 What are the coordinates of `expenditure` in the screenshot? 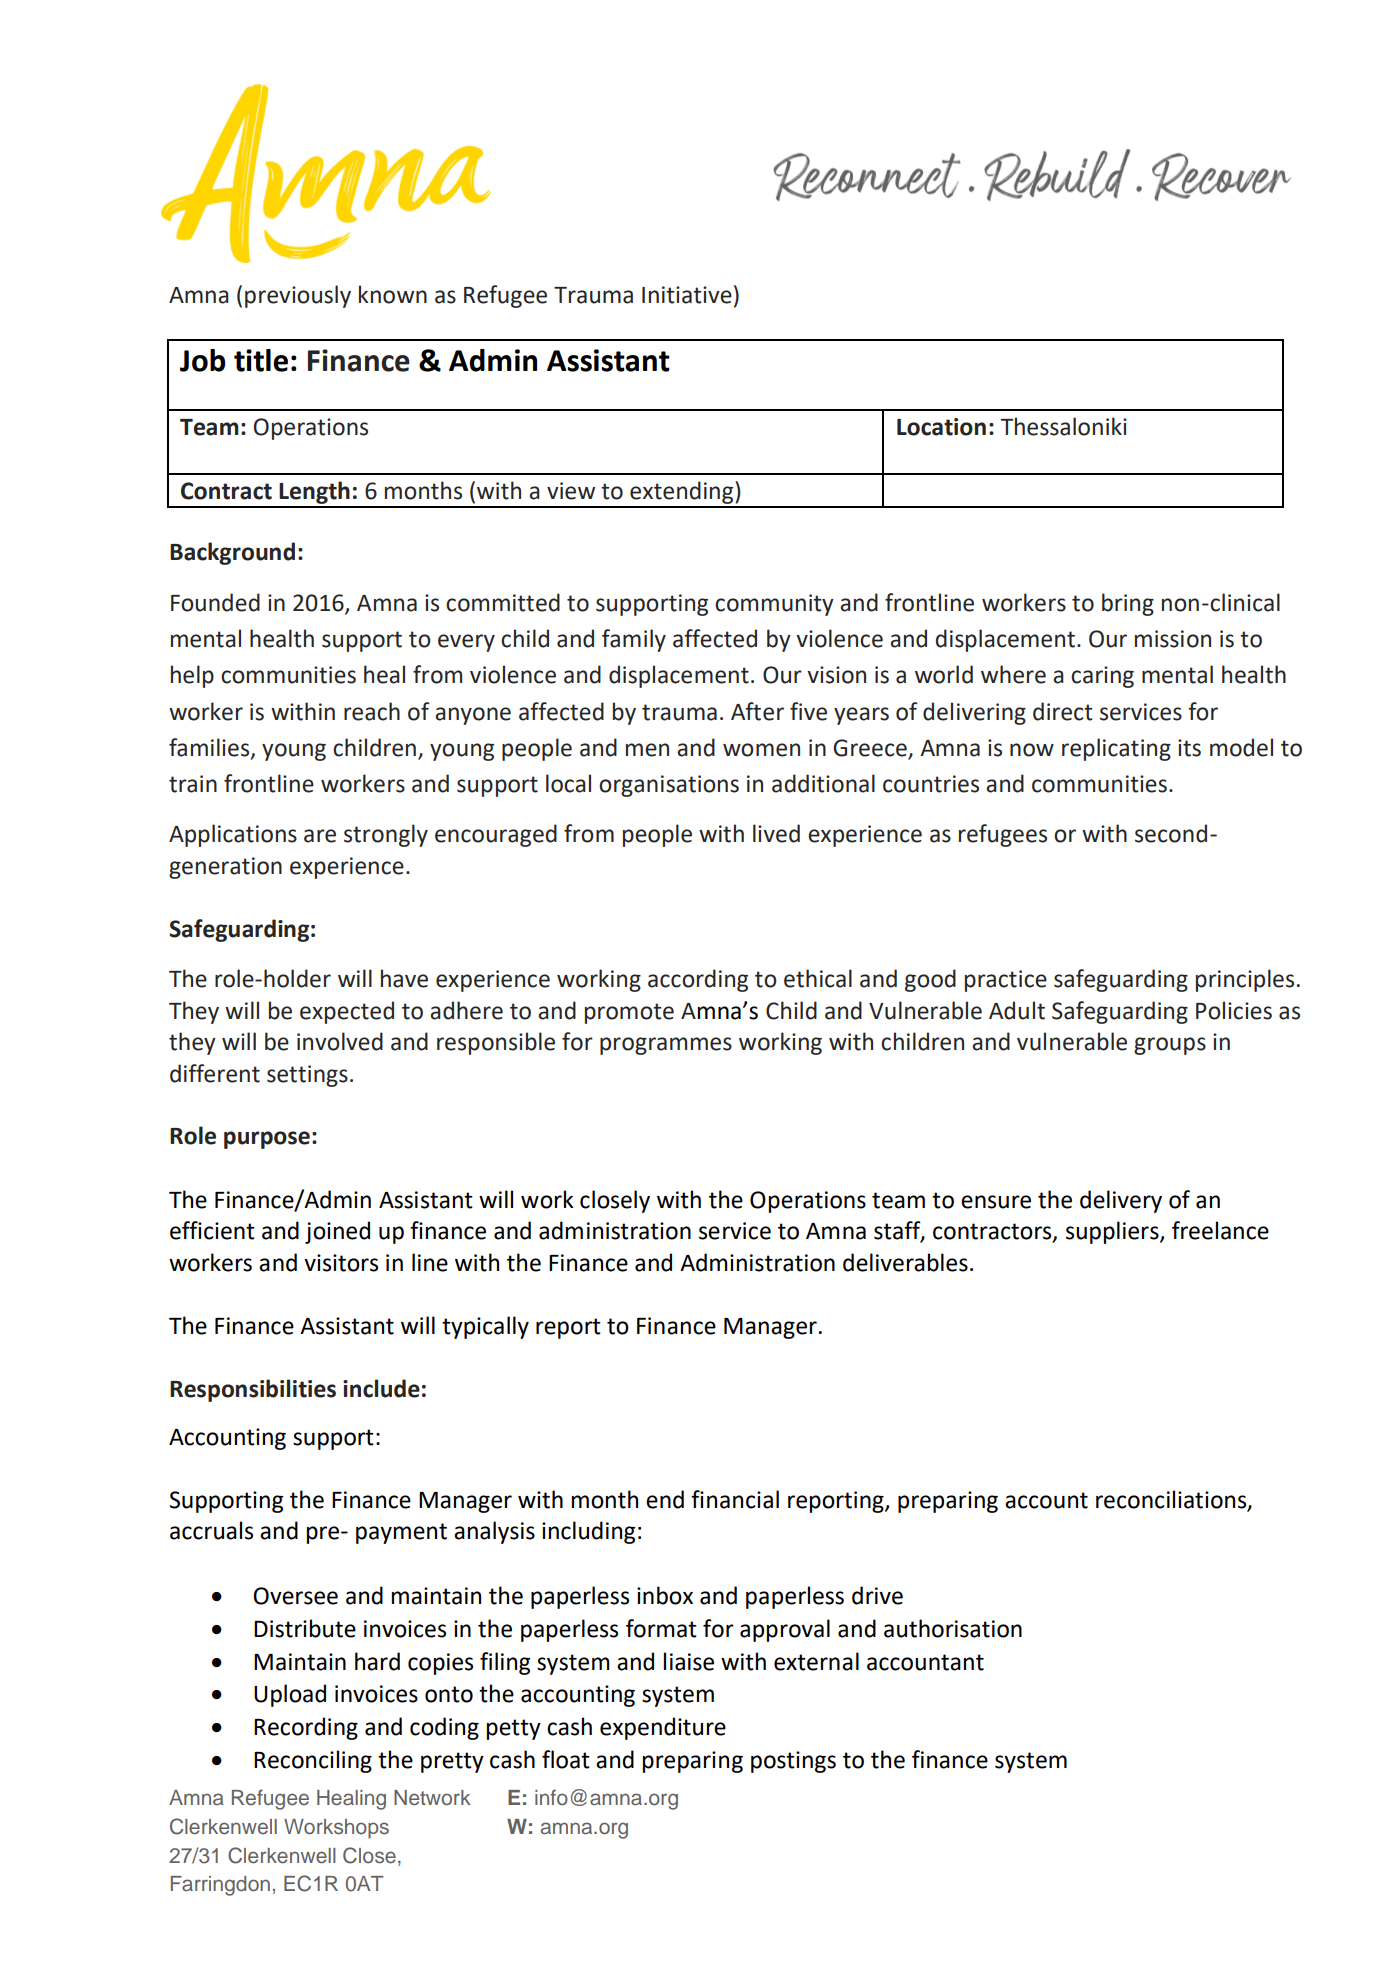 It's located at (663, 1728).
